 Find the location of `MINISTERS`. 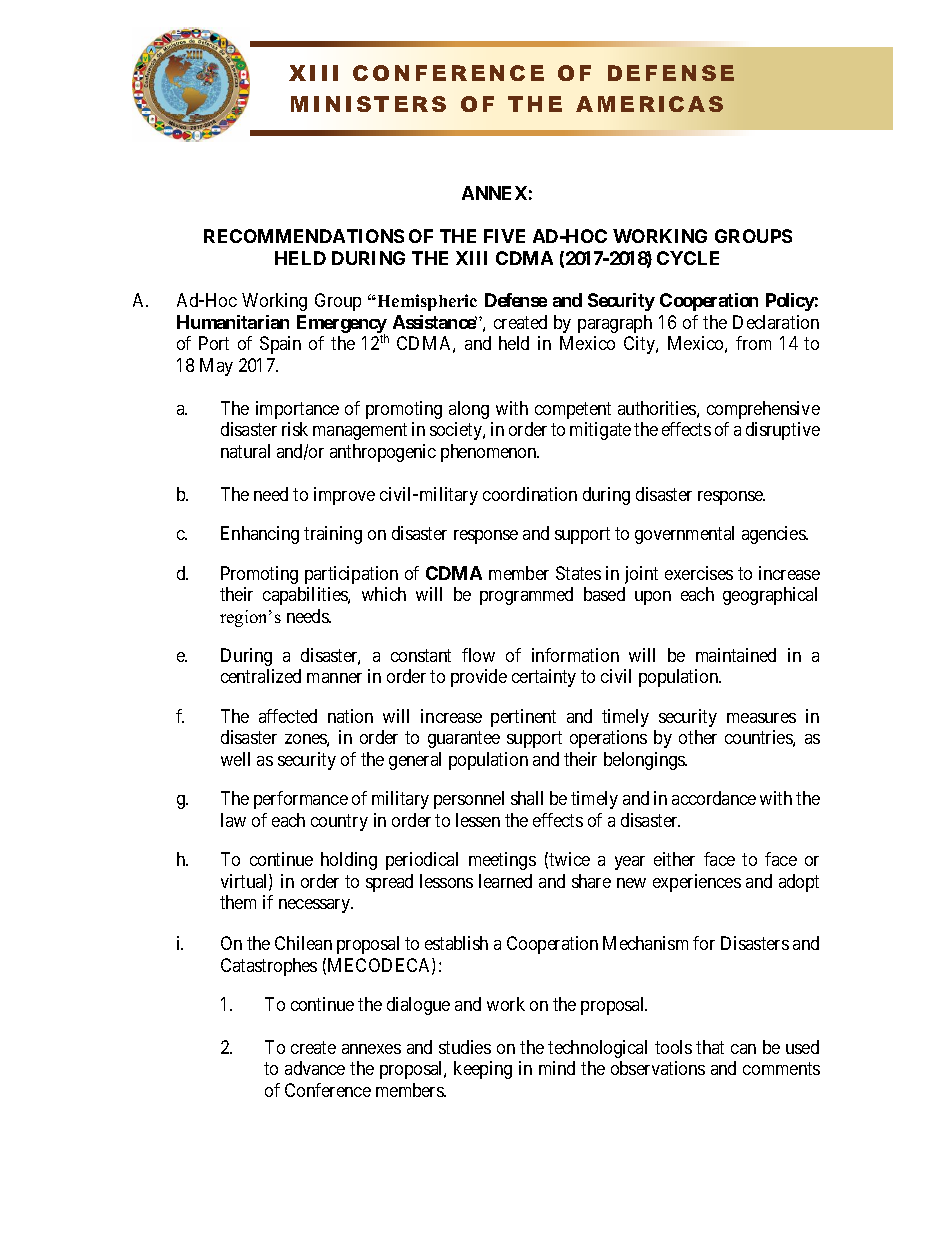

MINISTERS is located at coordinates (368, 104).
